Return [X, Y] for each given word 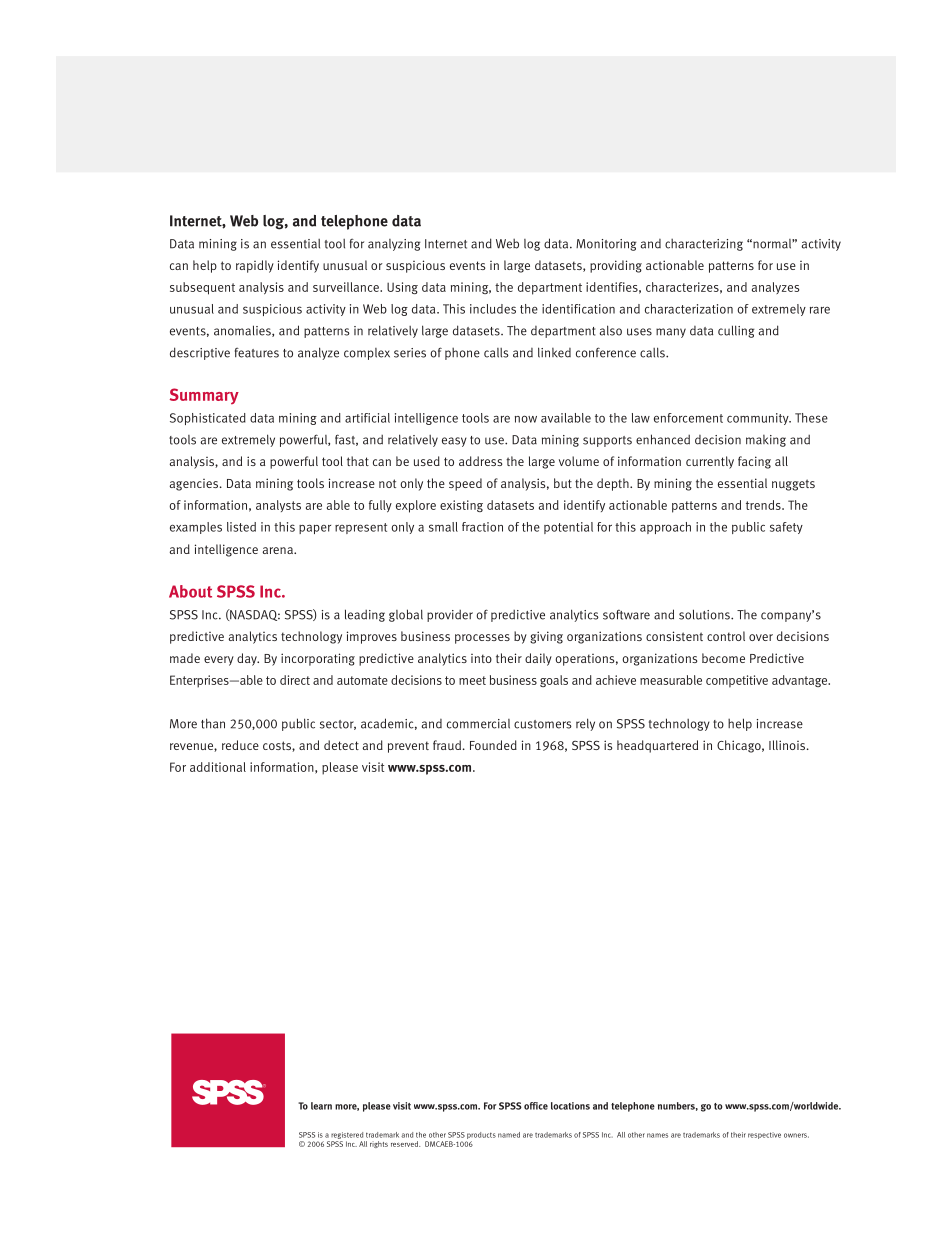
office [536, 1106]
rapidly [255, 266]
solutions [705, 614]
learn [321, 1106]
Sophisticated [208, 419]
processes [482, 639]
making [766, 441]
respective [764, 1135]
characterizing [704, 244]
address [480, 461]
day [248, 659]
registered [347, 1135]
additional [218, 767]
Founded [493, 745]
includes [493, 309]
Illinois [788, 745]
